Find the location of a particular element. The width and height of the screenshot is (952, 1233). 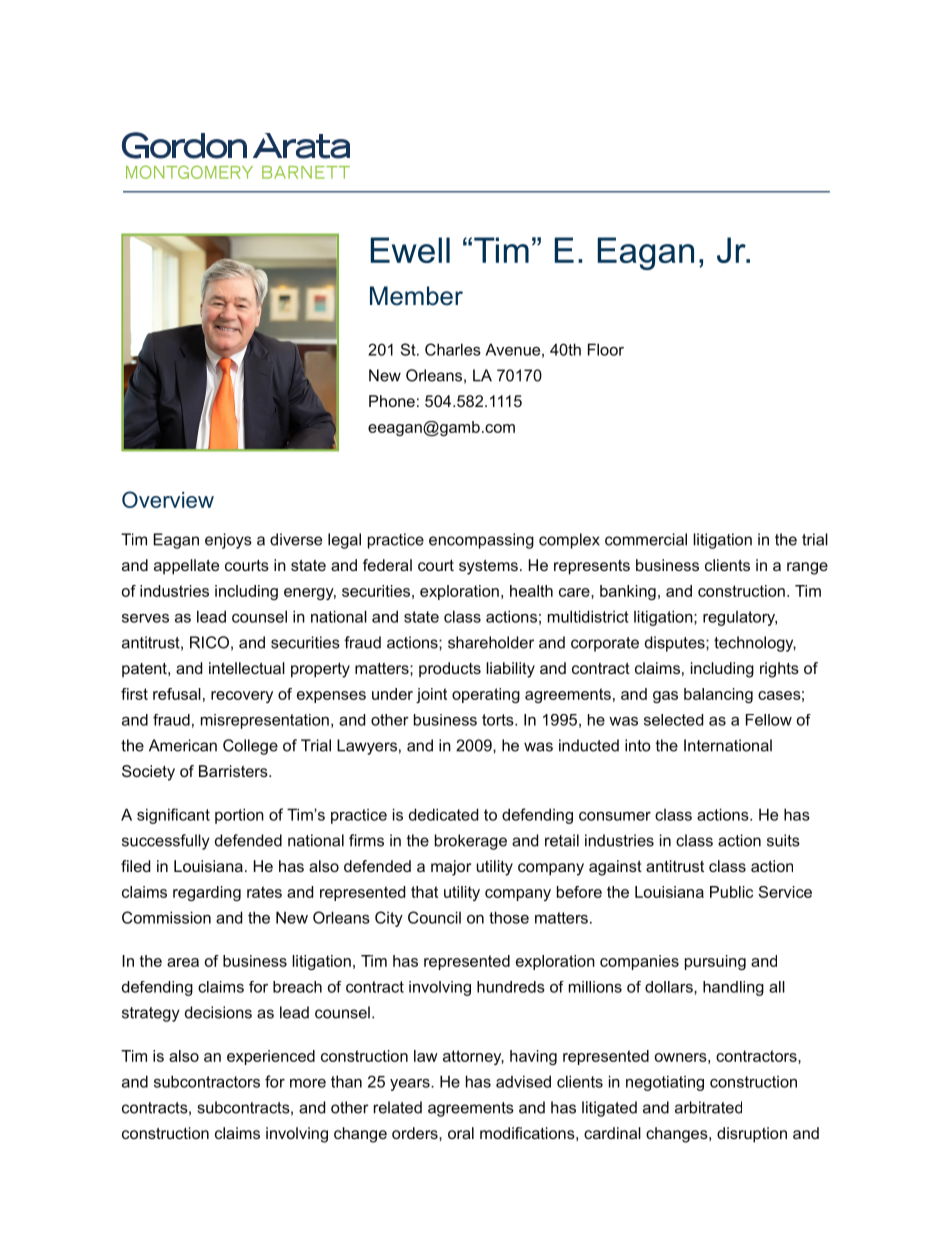

Public is located at coordinates (731, 892).
